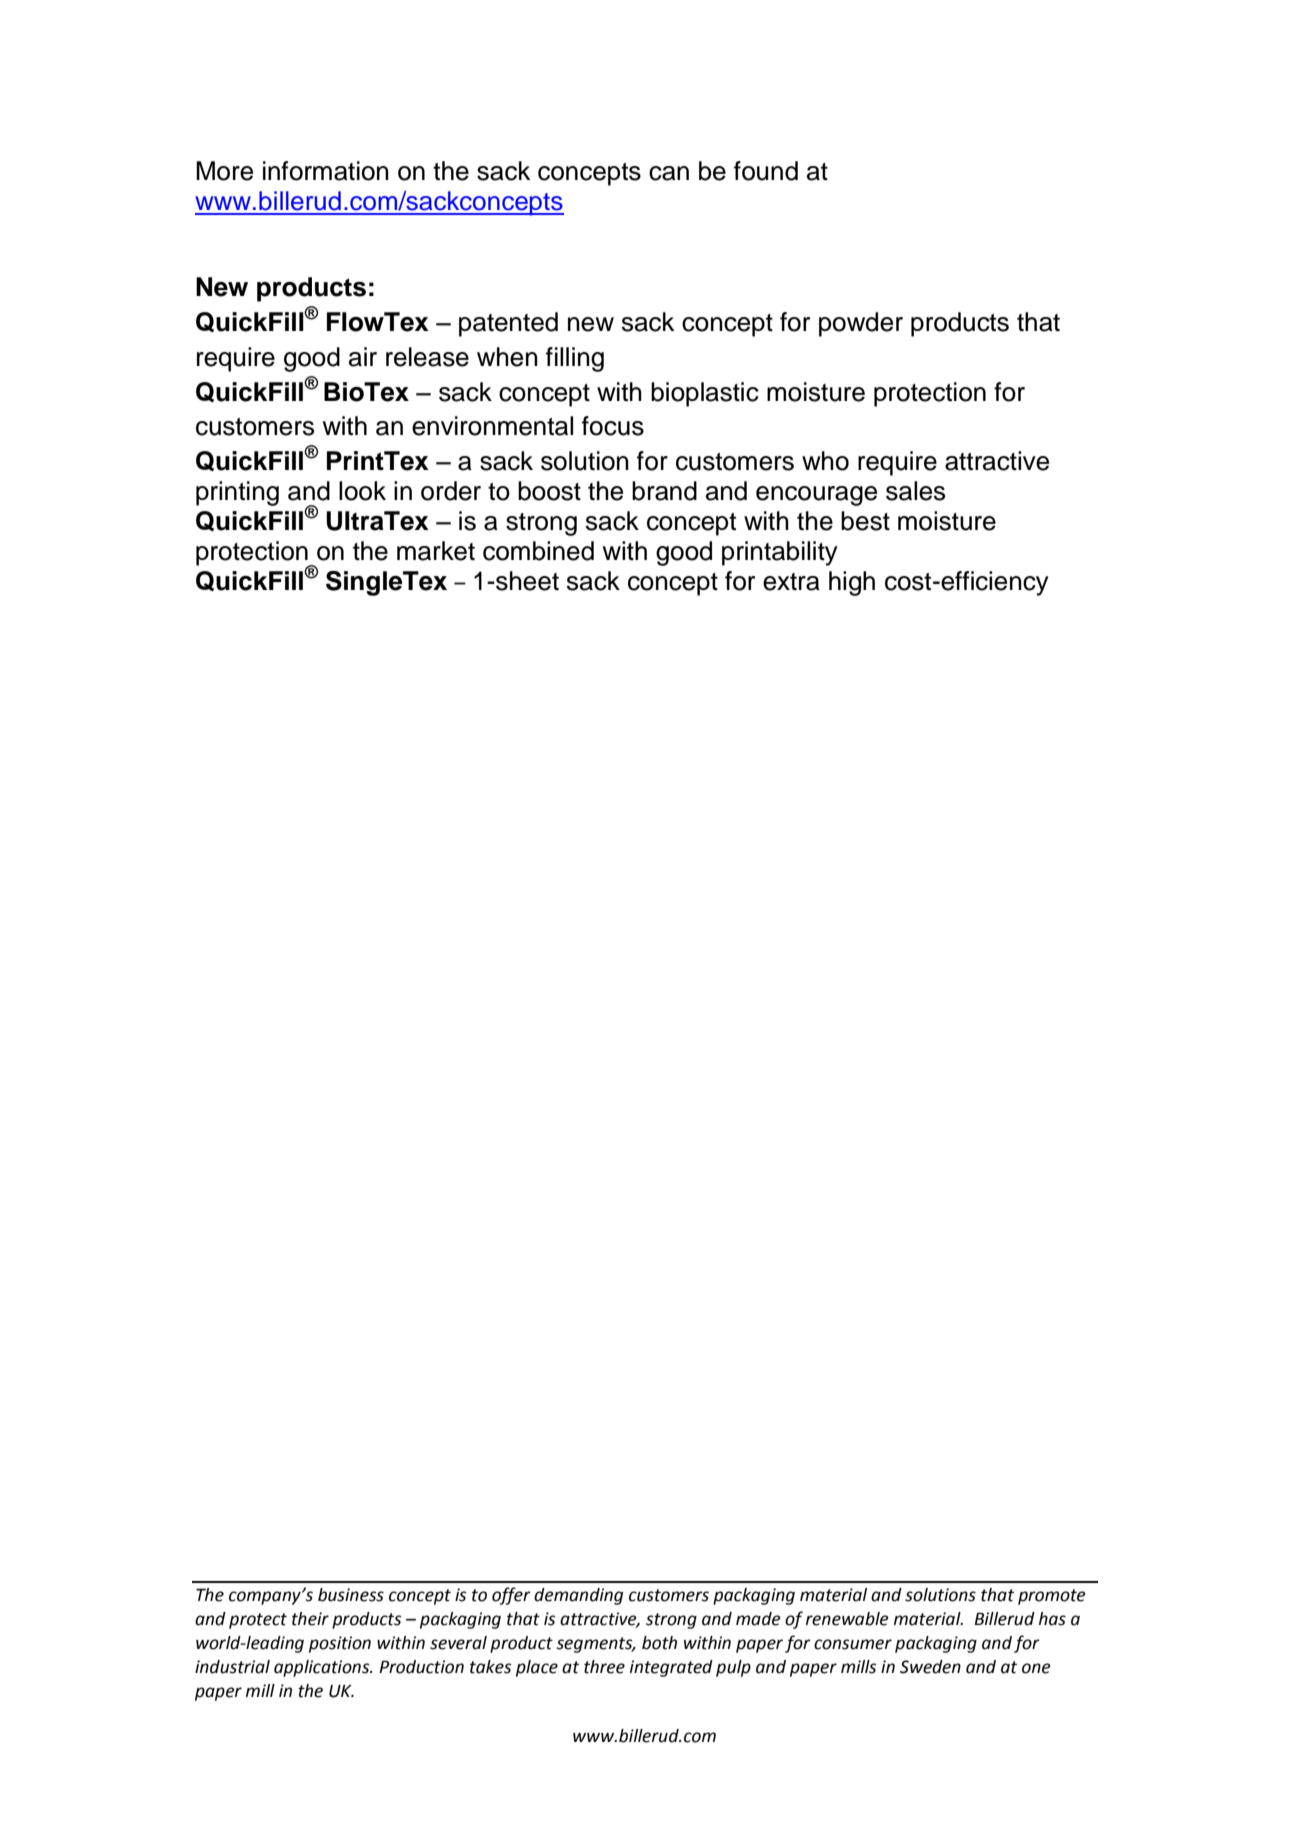 This page has height=1824, width=1289. What do you see at coordinates (362, 491) in the page?
I see `look` at bounding box center [362, 491].
